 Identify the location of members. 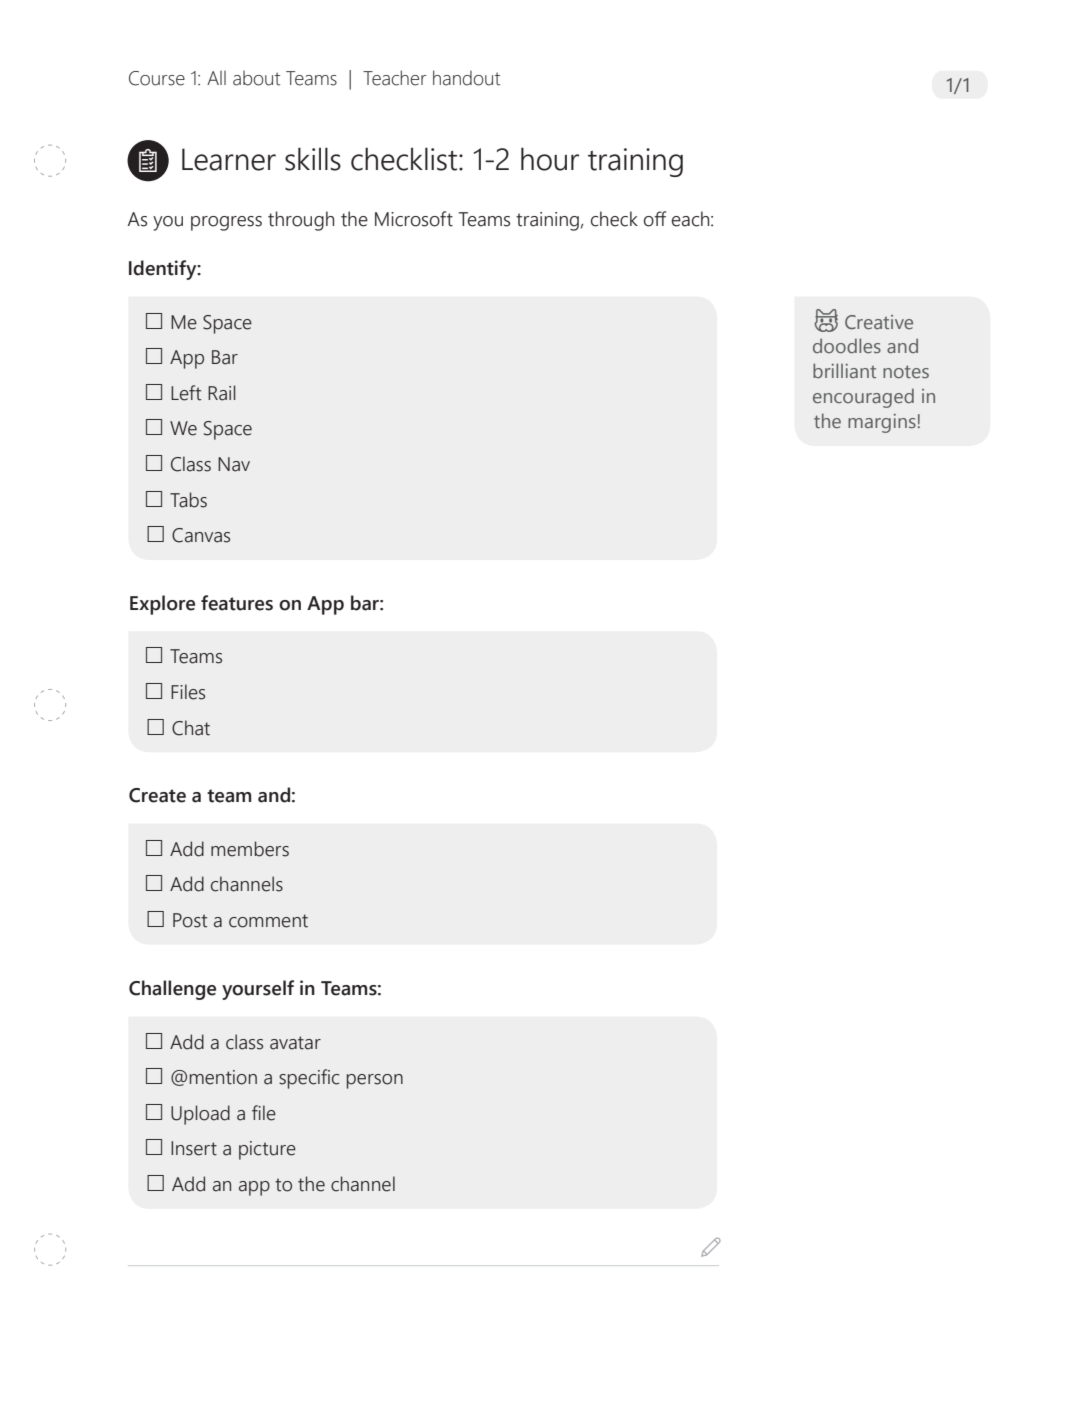
(250, 849).
